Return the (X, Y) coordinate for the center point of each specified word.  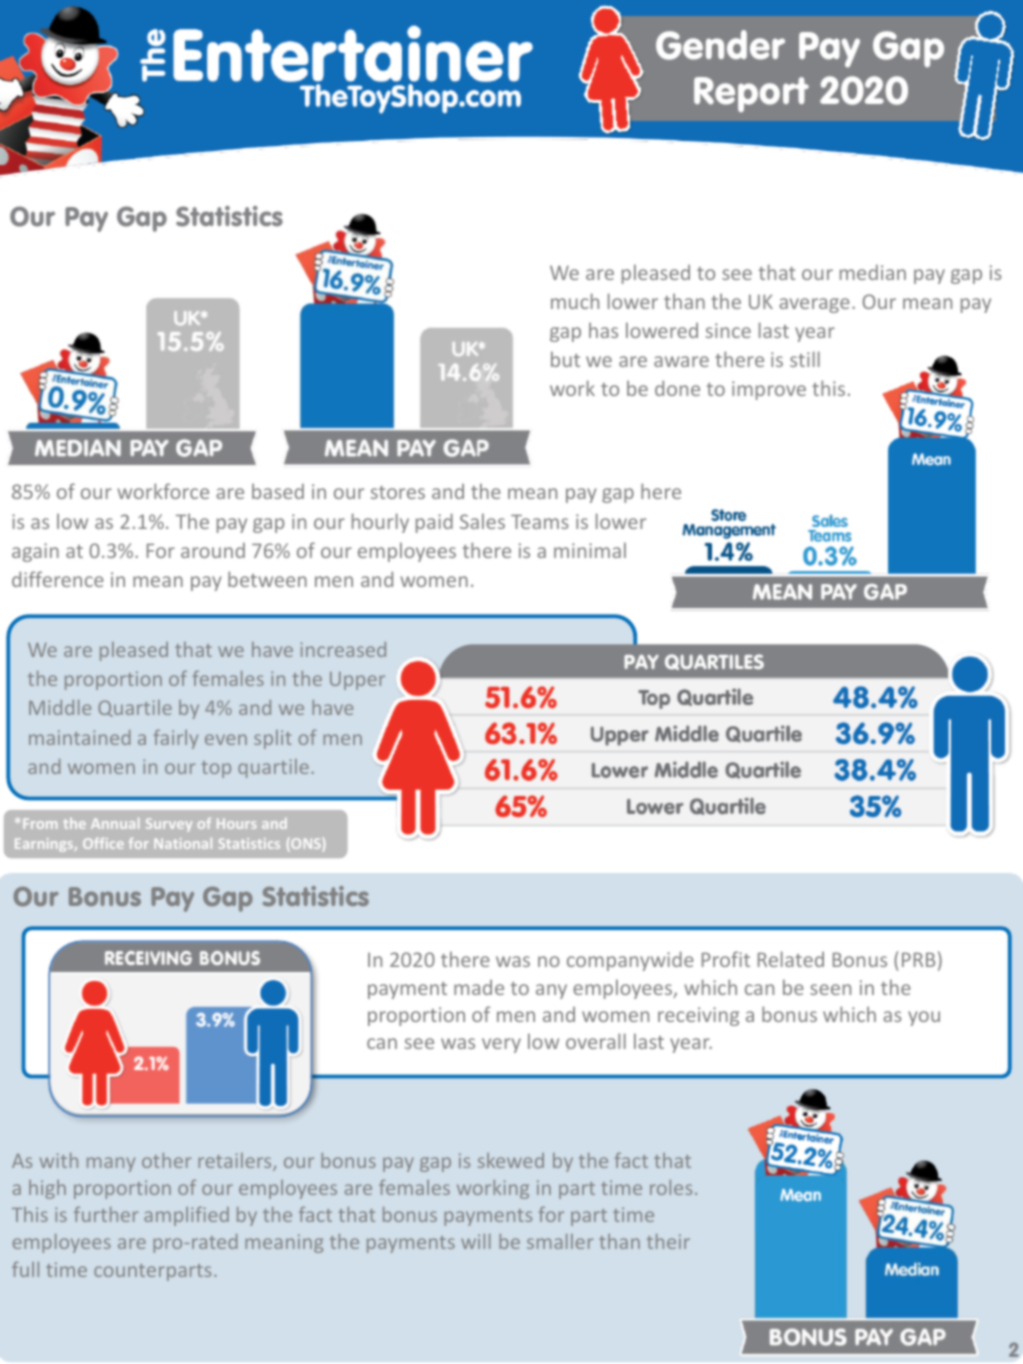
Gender (720, 45)
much (575, 301)
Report (751, 94)
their (668, 1241)
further (106, 1214)
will (476, 1241)
